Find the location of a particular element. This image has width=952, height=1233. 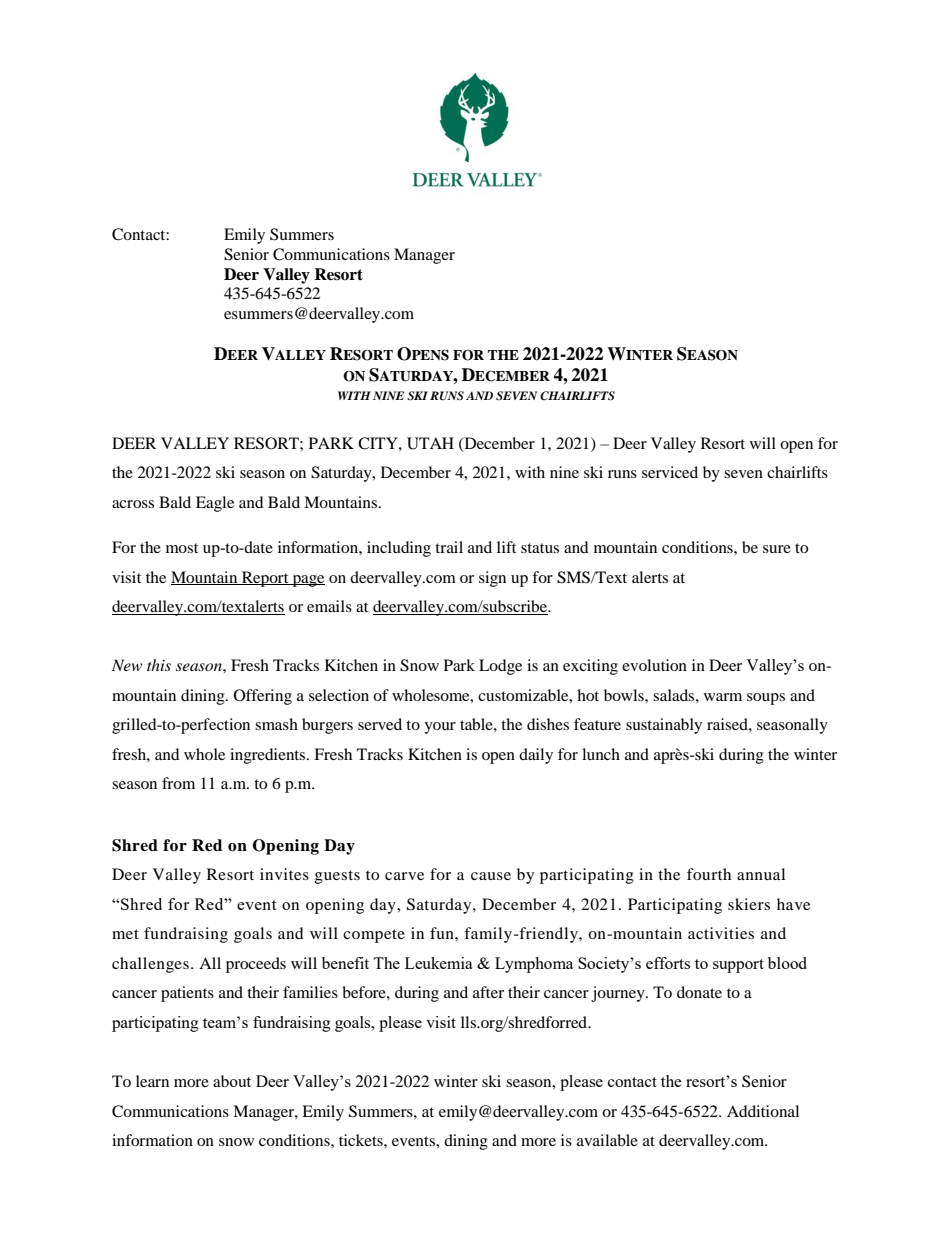

from is located at coordinates (178, 783).
